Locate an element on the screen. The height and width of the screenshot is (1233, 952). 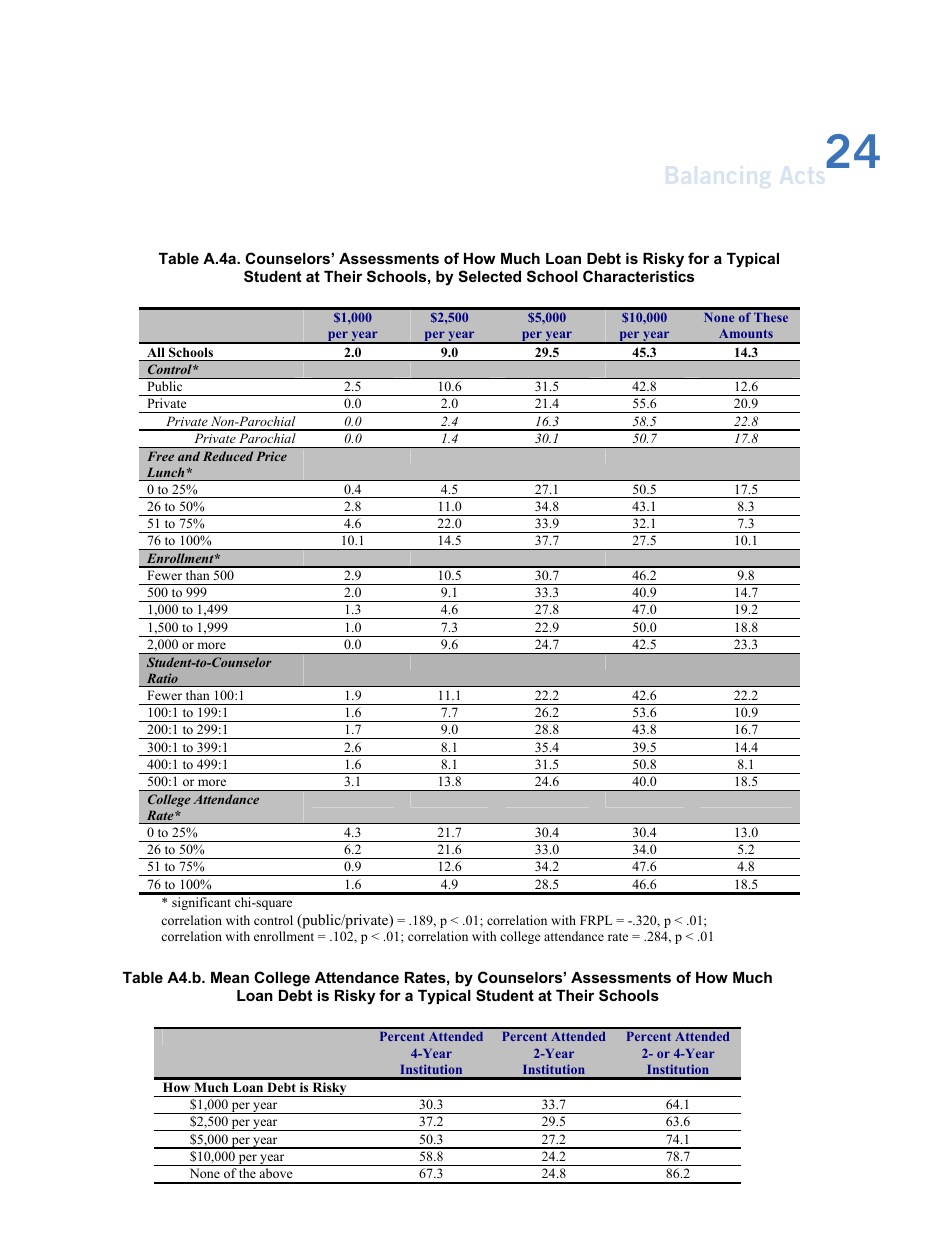
Free is located at coordinates (160, 456).
